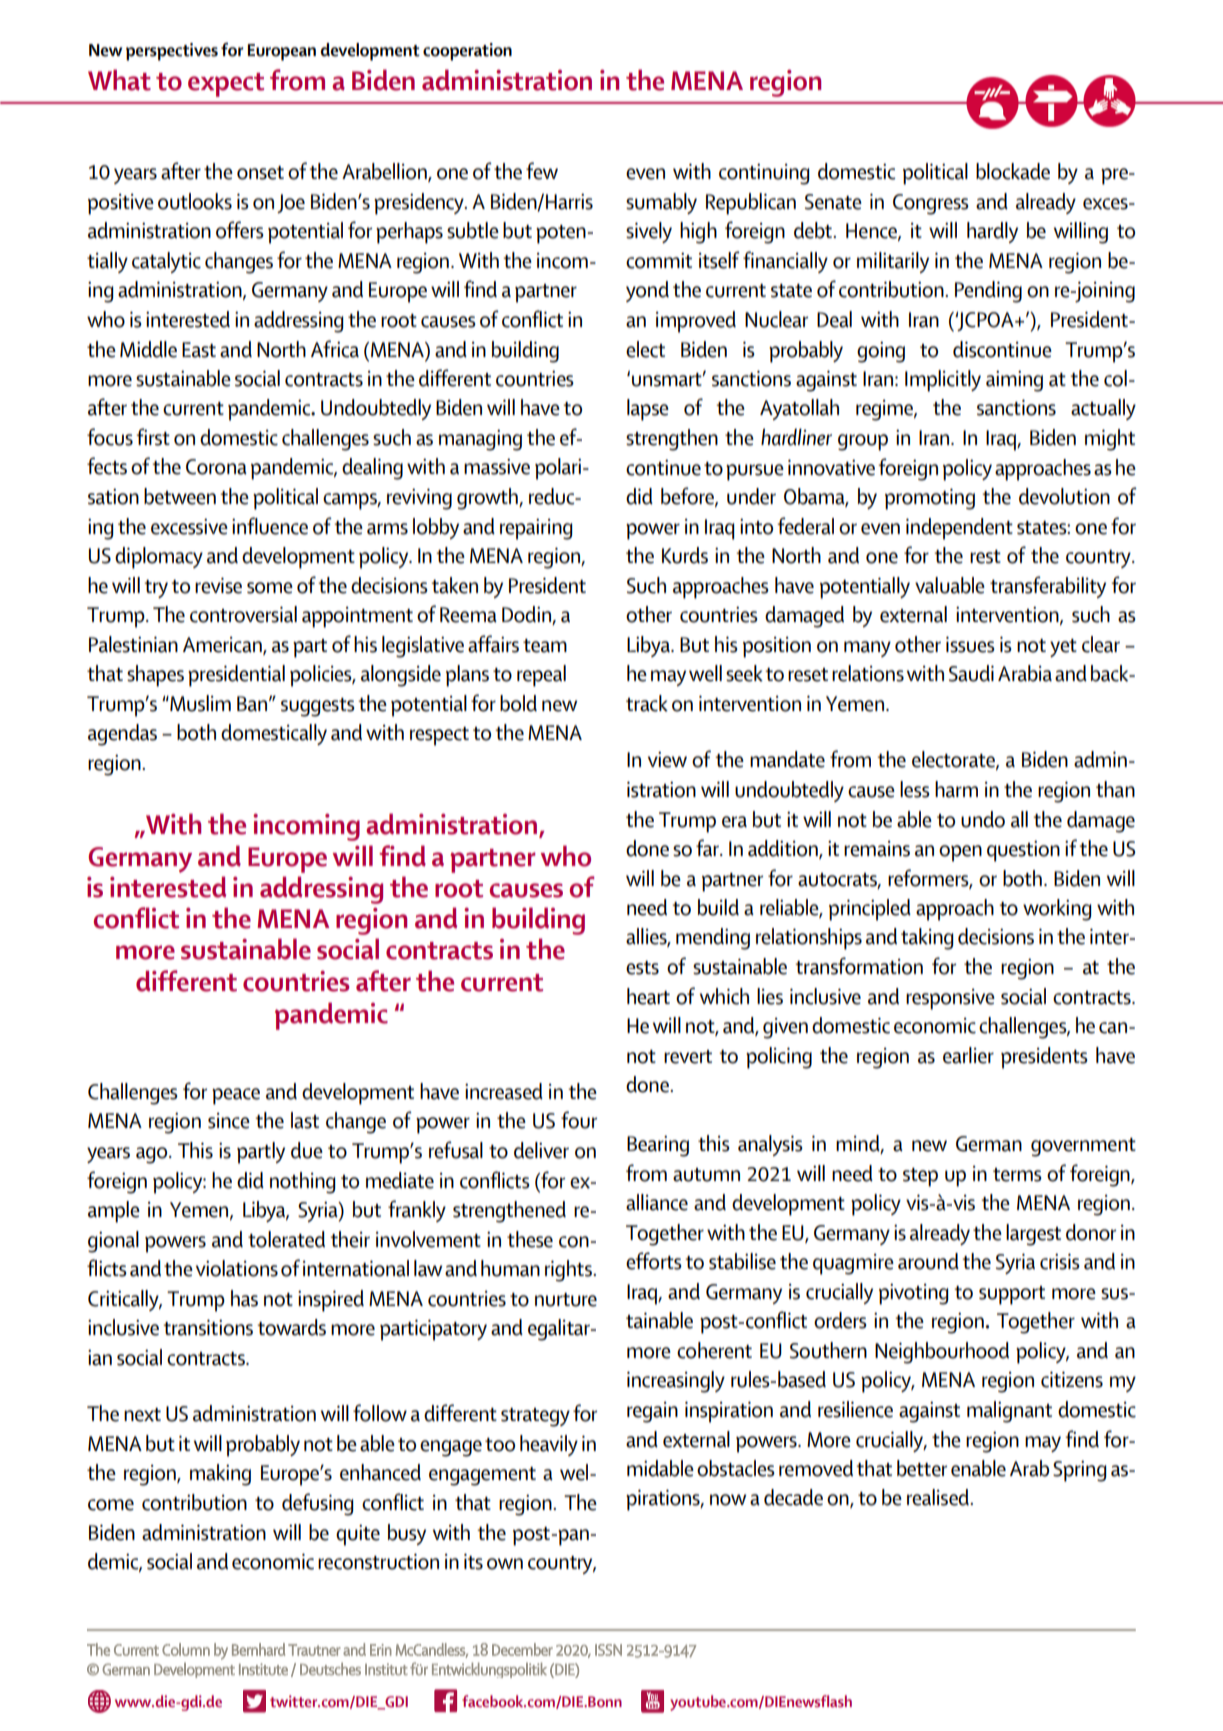  What do you see at coordinates (708, 848) in the screenshot?
I see `far` at bounding box center [708, 848].
